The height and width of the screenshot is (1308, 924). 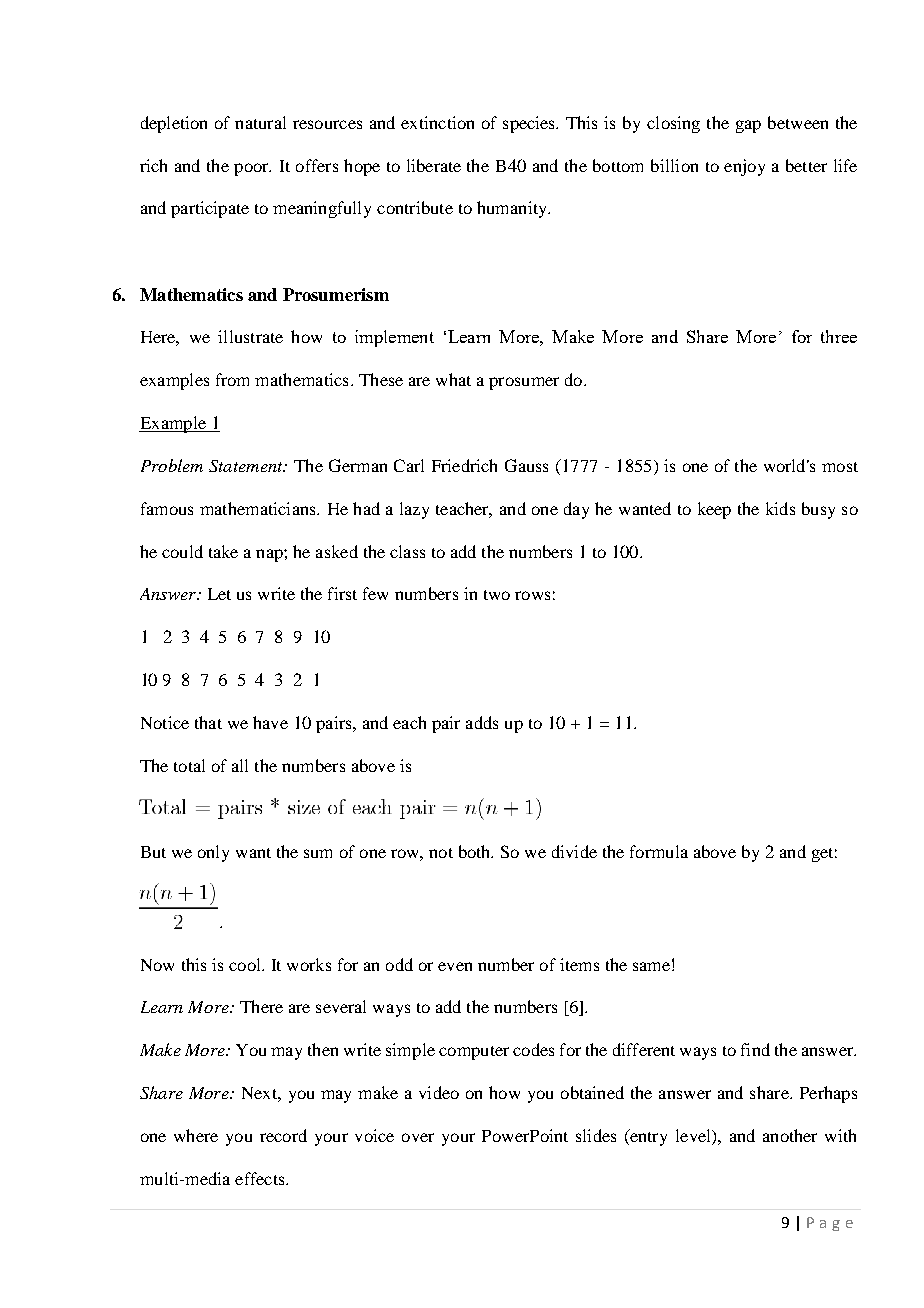 I want to click on Gauss, so click(x=526, y=465).
